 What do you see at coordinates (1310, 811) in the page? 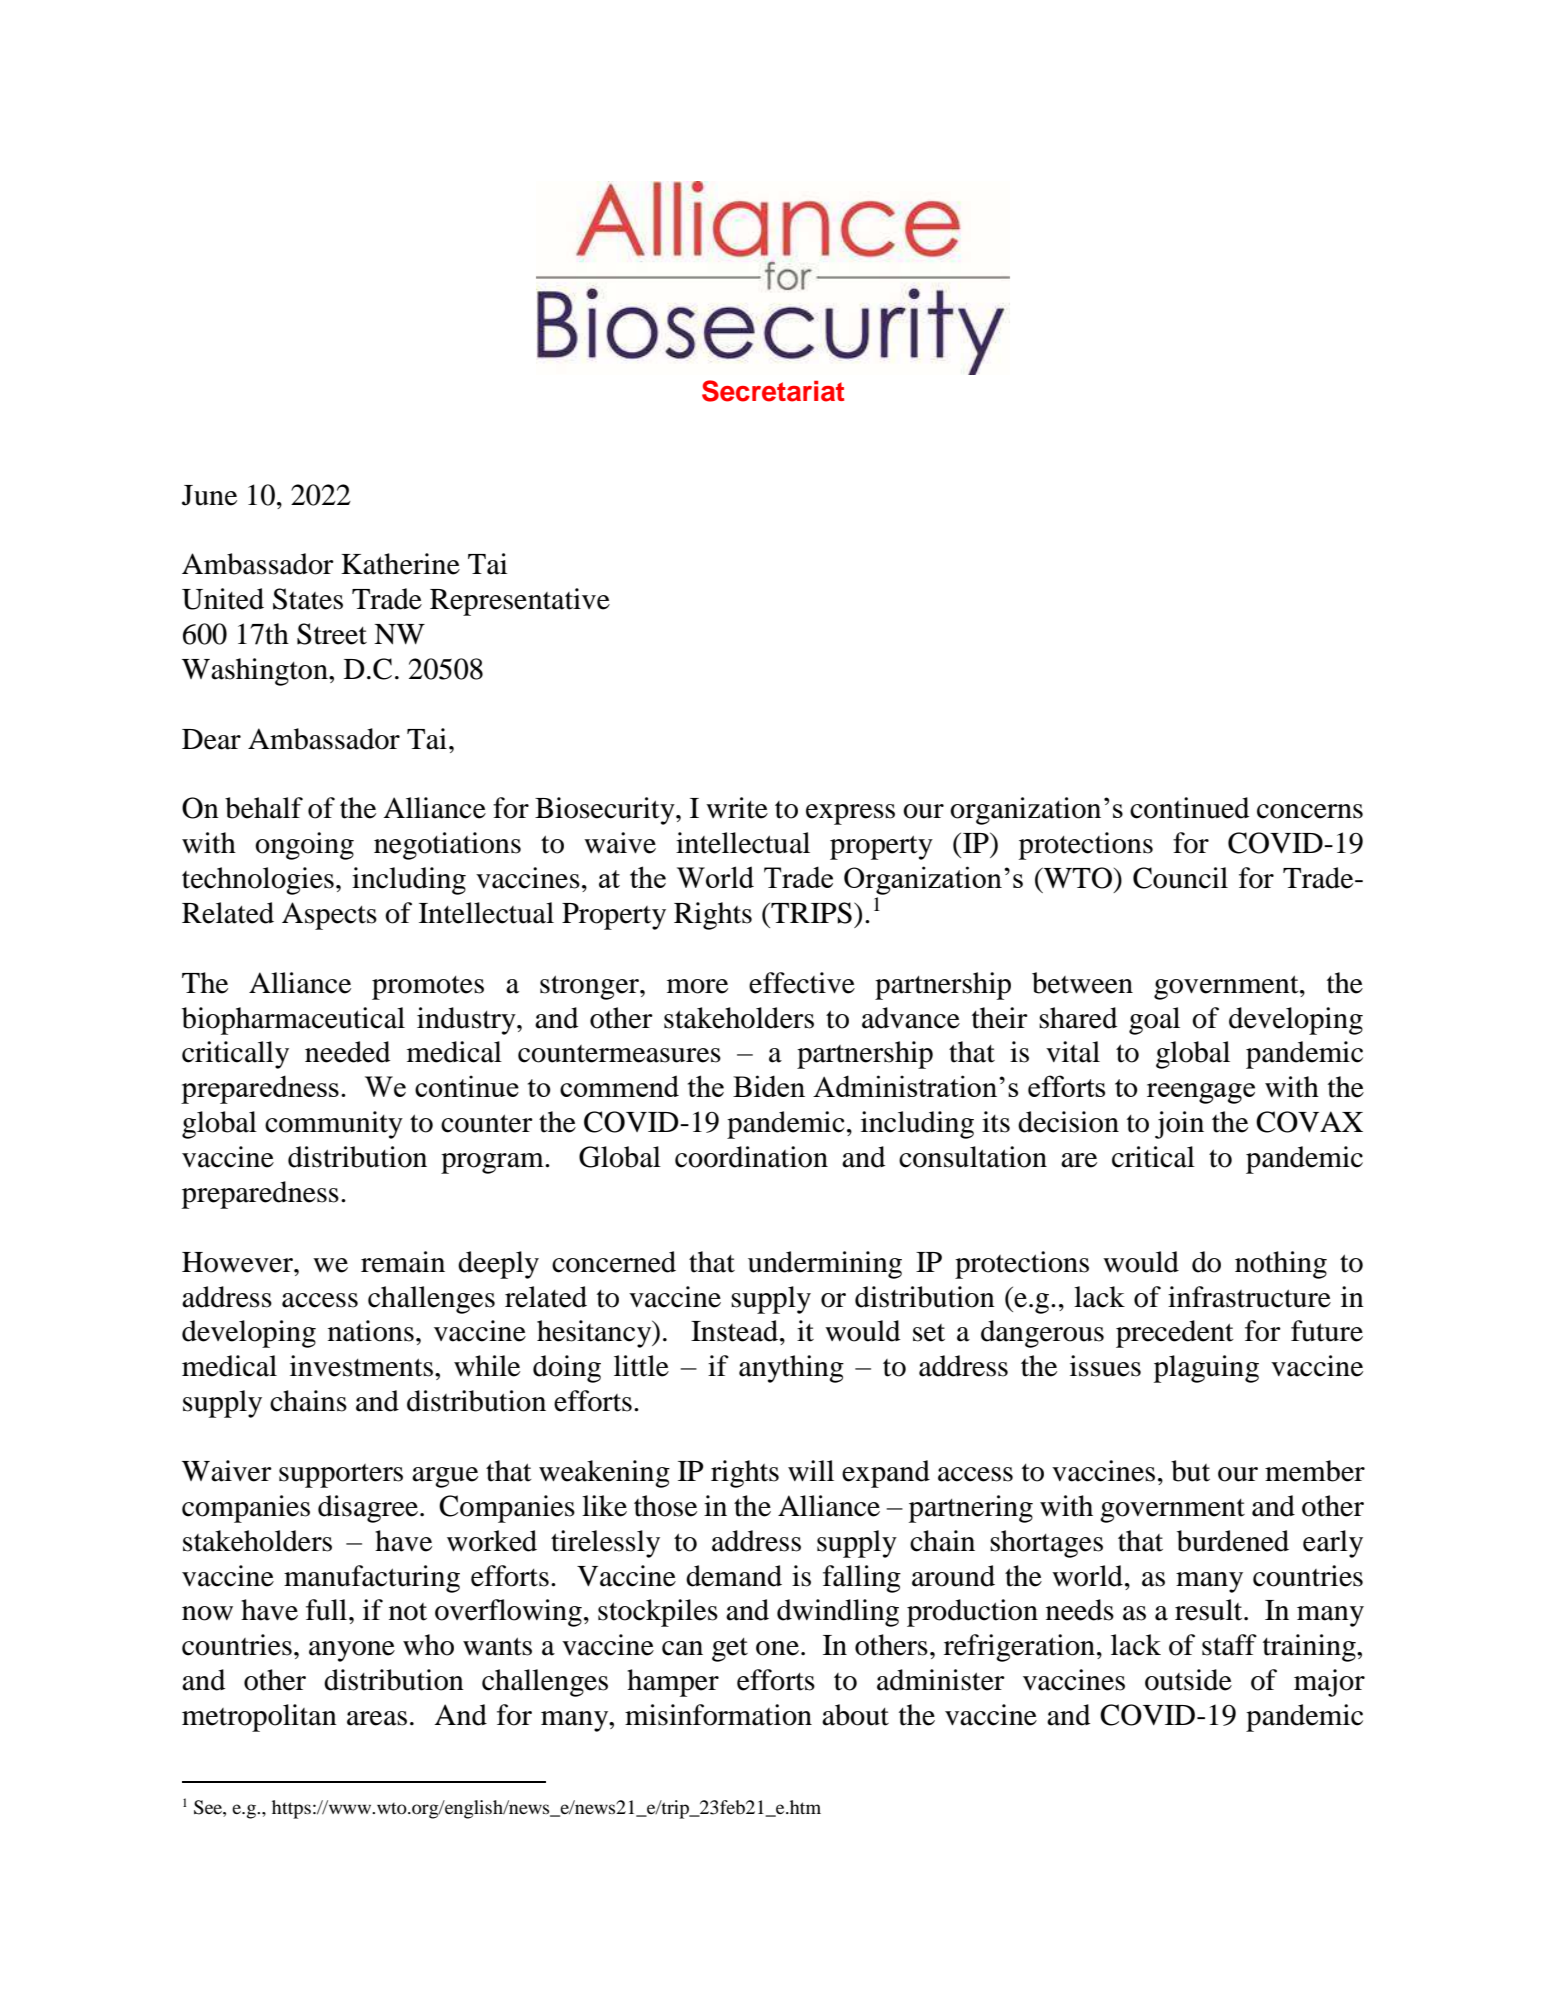
I see `concerns` at bounding box center [1310, 811].
